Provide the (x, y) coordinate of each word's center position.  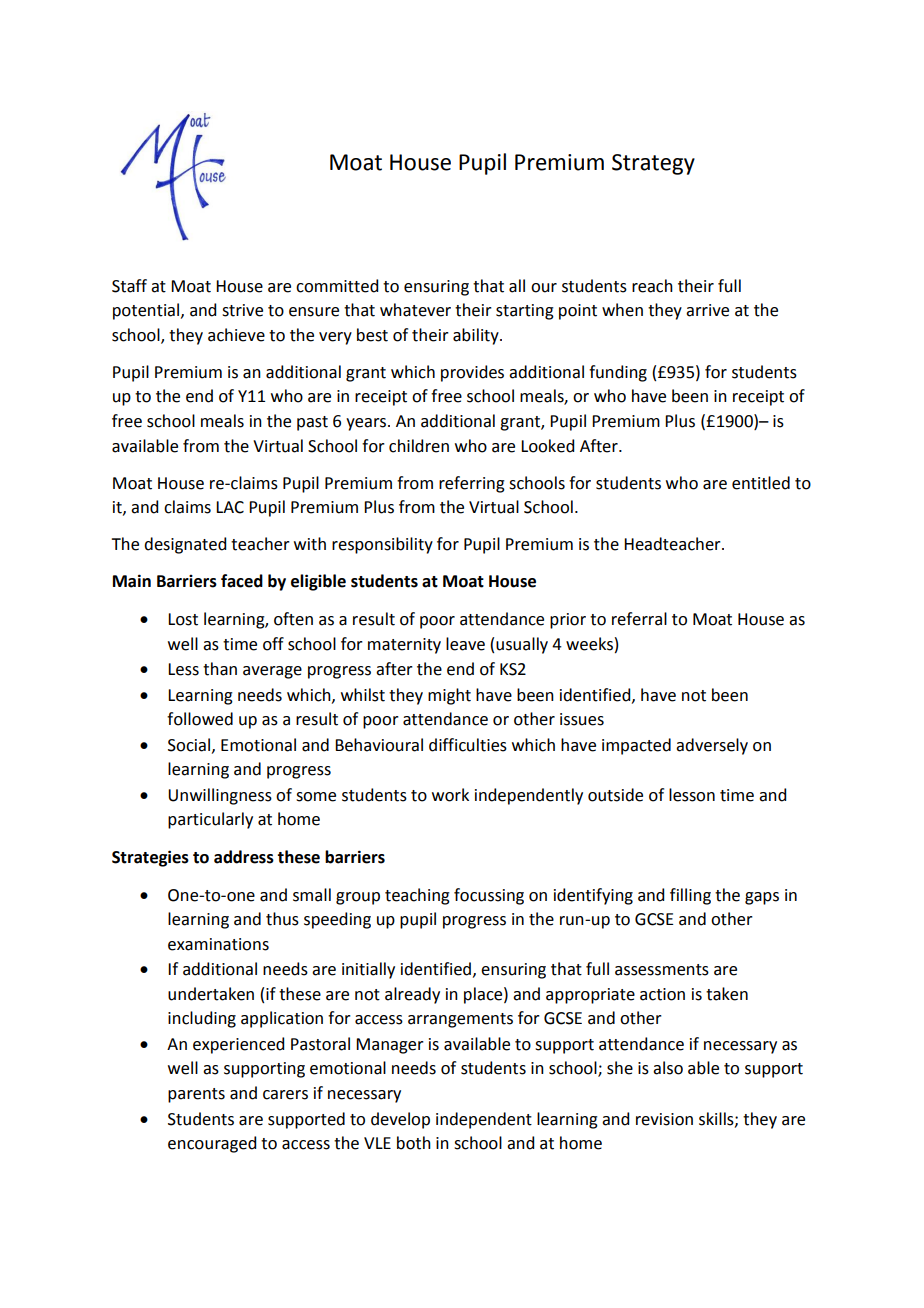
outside (615, 795)
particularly (210, 820)
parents (196, 1095)
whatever (415, 310)
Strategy (653, 164)
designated (185, 545)
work (450, 795)
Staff (129, 286)
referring (472, 484)
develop (400, 1120)
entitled (761, 483)
